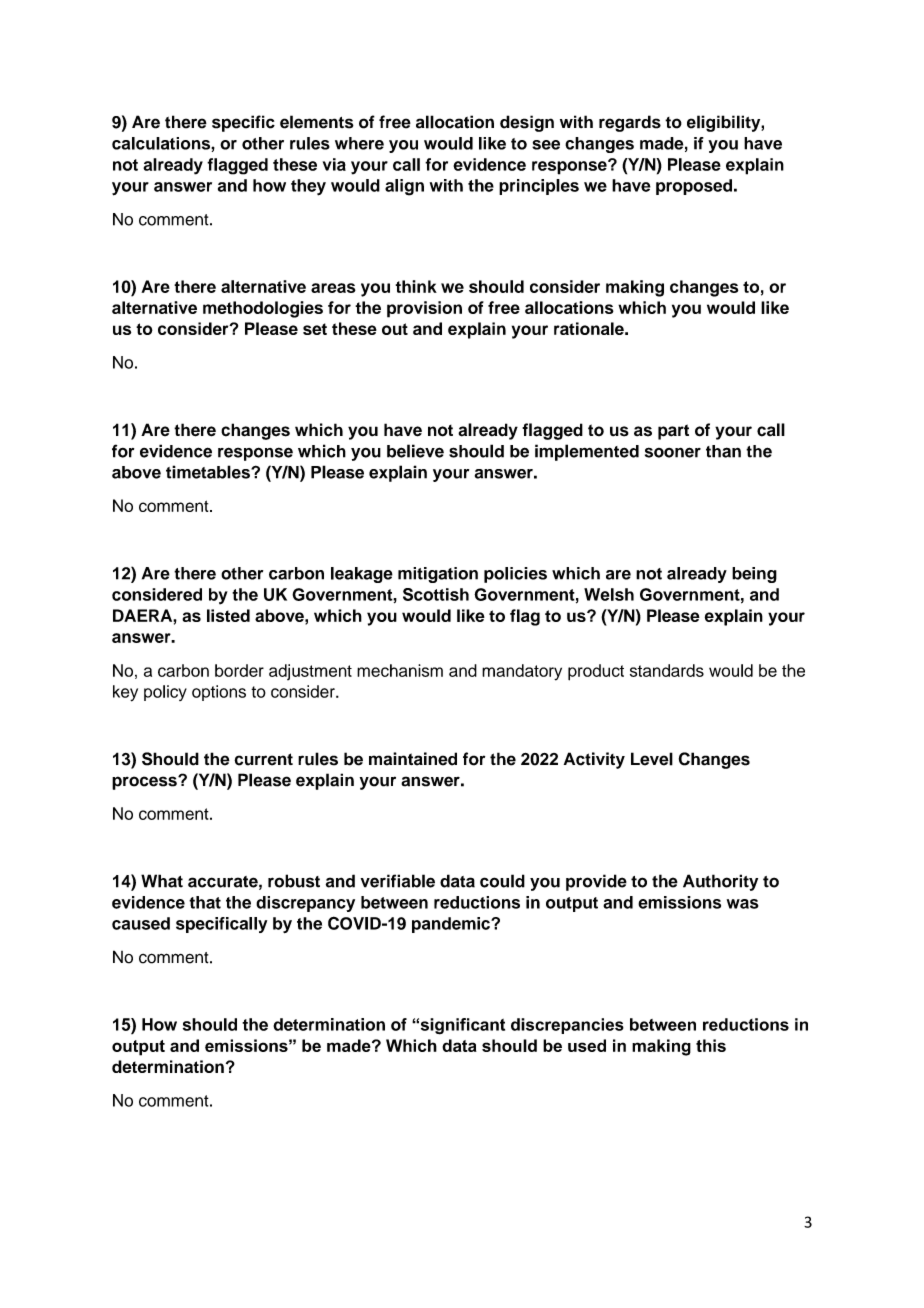 This screenshot has height=1308, width=924. I want to click on options, so click(219, 693).
